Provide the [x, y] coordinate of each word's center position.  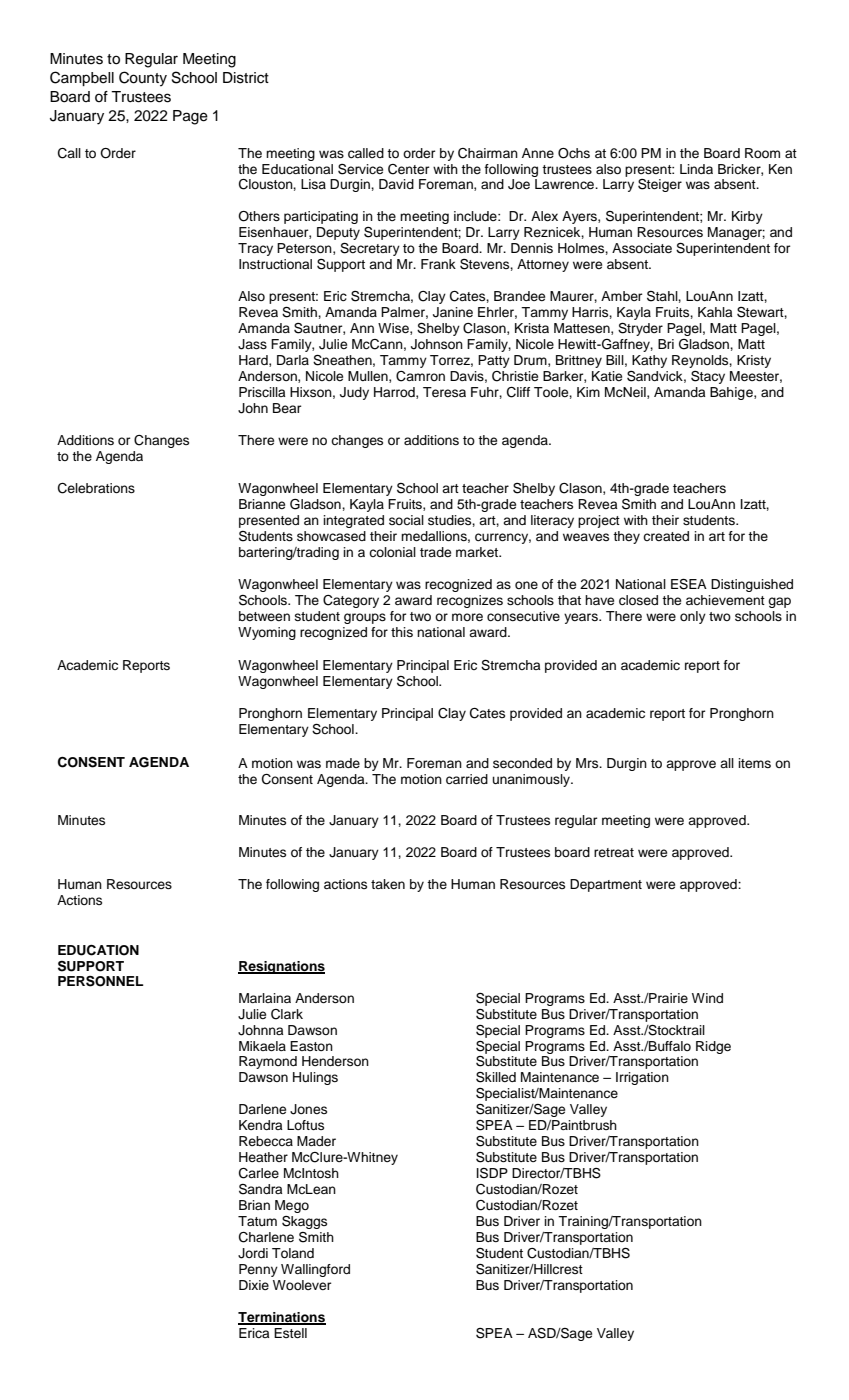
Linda [696, 169]
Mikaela [262, 1046]
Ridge [713, 1047]
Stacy [708, 377]
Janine [453, 312]
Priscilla [262, 392]
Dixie [254, 1285]
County [143, 79]
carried [467, 779]
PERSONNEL [100, 981]
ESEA [689, 584]
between [264, 616]
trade [435, 552]
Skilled [496, 1077]
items [754, 763]
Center [408, 169]
